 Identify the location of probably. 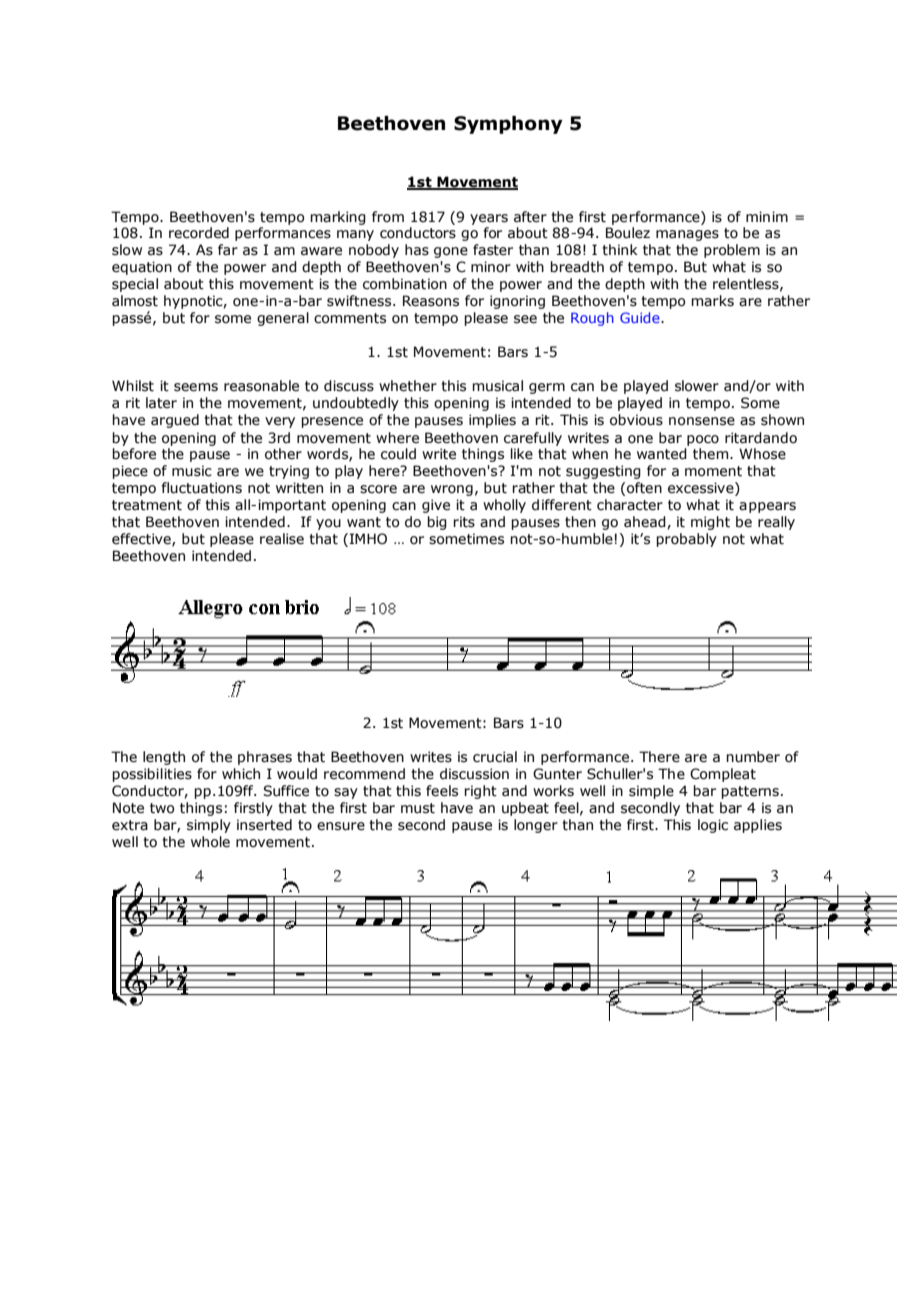
(686, 540).
